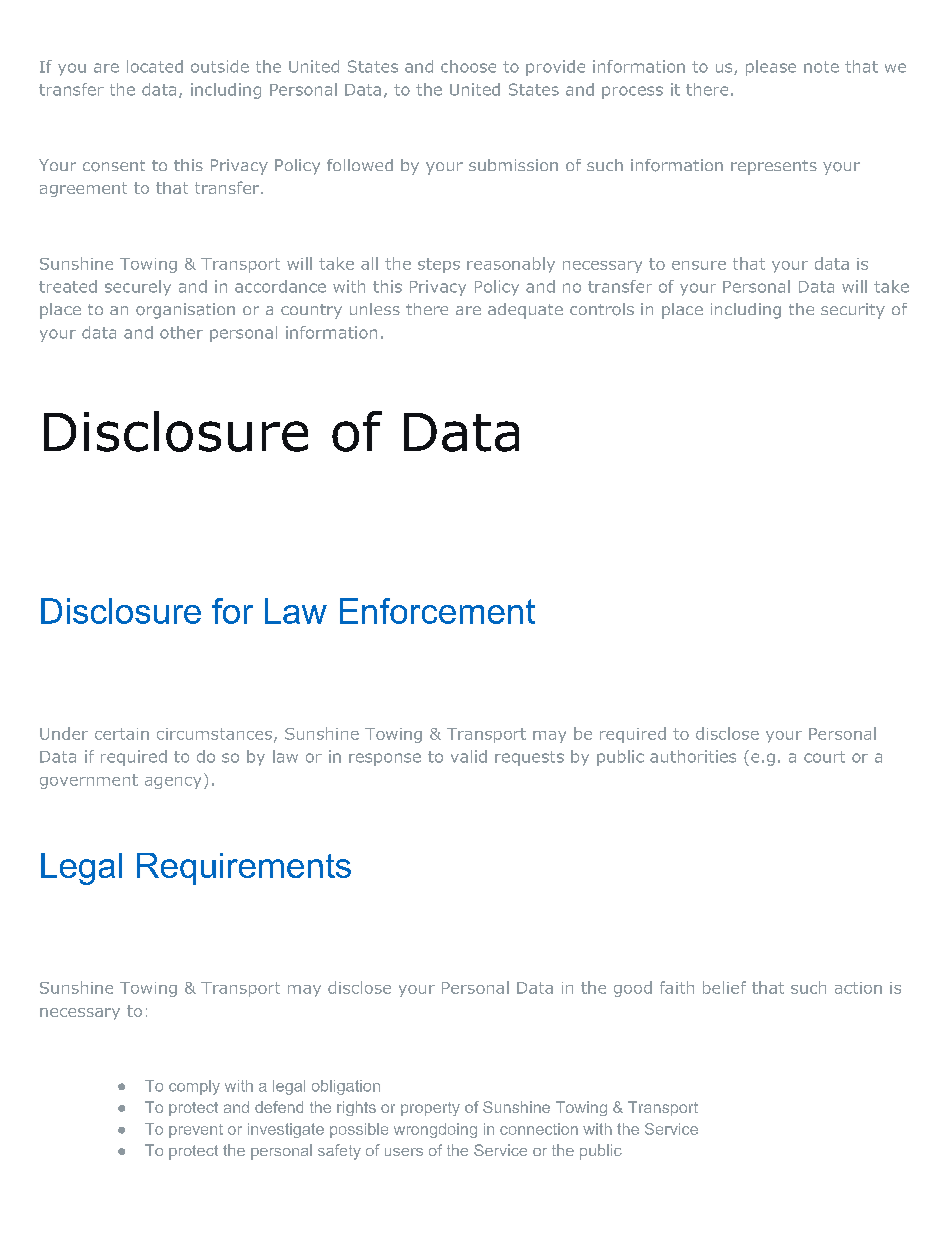 This document has height=1233, width=952. Describe the element at coordinates (196, 1131) in the document. I see `prevent` at that location.
